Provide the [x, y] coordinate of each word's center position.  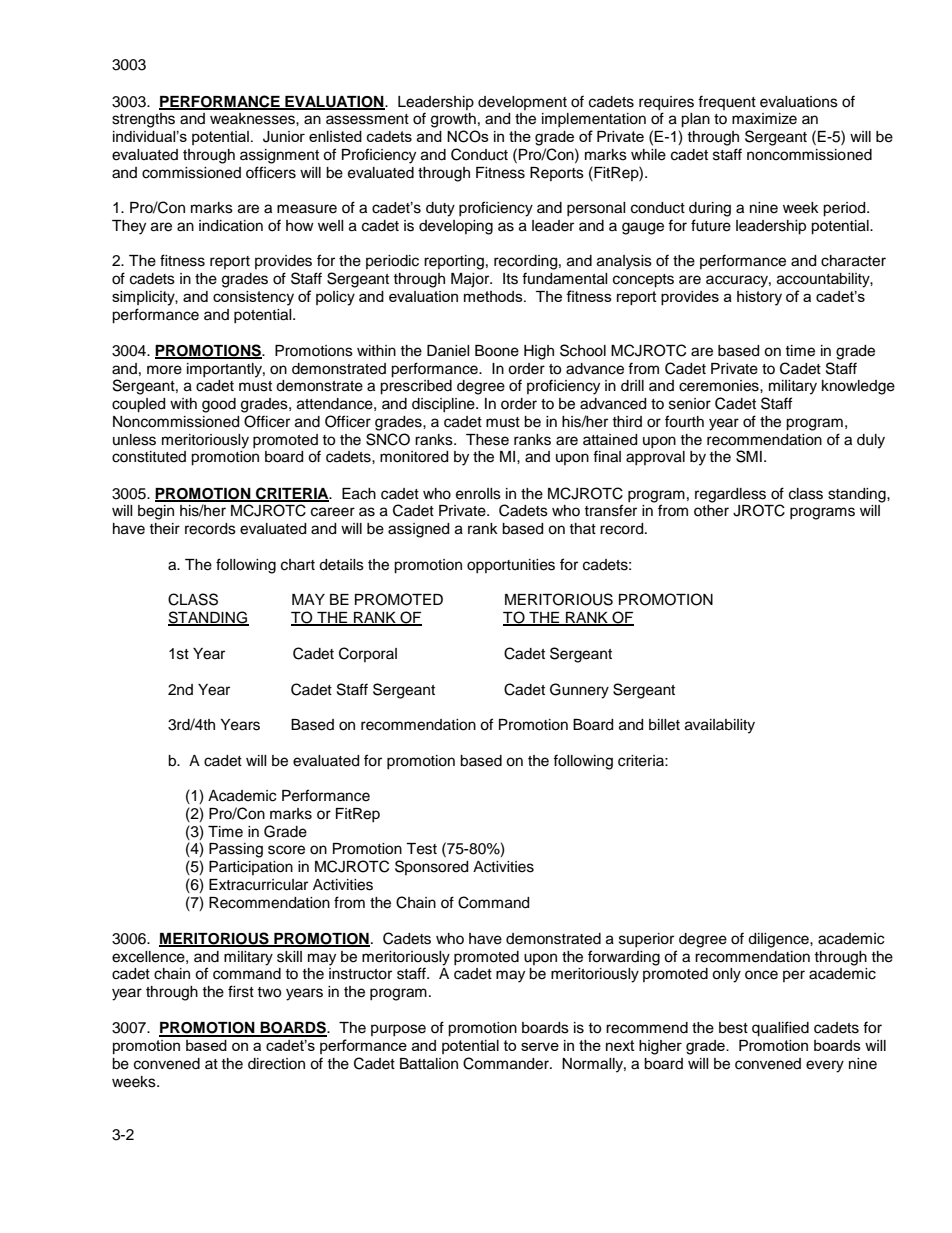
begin [156, 512]
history [759, 298]
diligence [779, 940]
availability [720, 726]
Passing [236, 850]
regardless [730, 495]
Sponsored [431, 867]
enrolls [478, 494]
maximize [764, 119]
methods [494, 296]
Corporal [368, 654]
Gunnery [579, 691]
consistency [253, 298]
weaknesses [253, 119]
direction [276, 1064]
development [522, 103]
